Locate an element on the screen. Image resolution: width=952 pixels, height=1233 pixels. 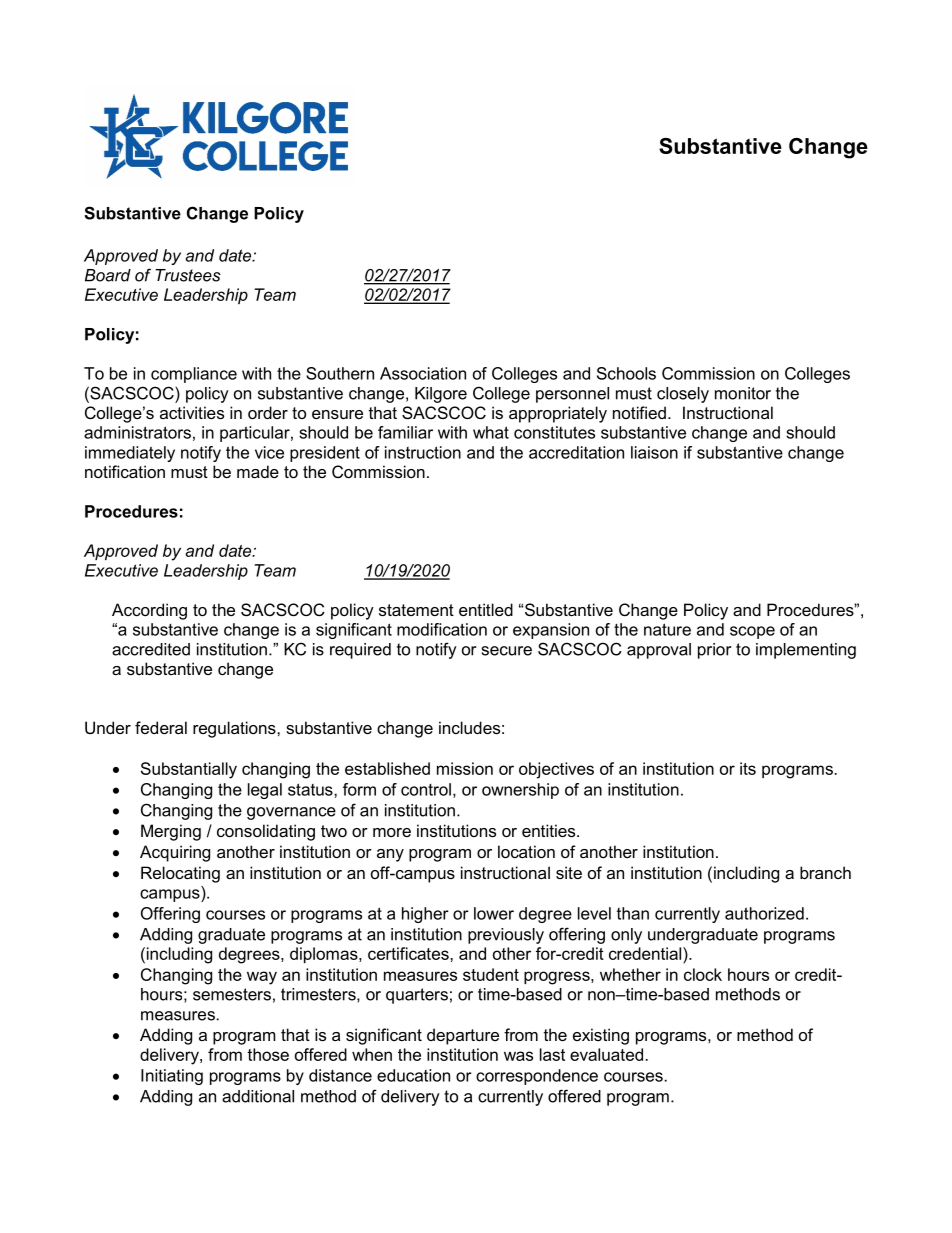
Trustees is located at coordinates (188, 275).
